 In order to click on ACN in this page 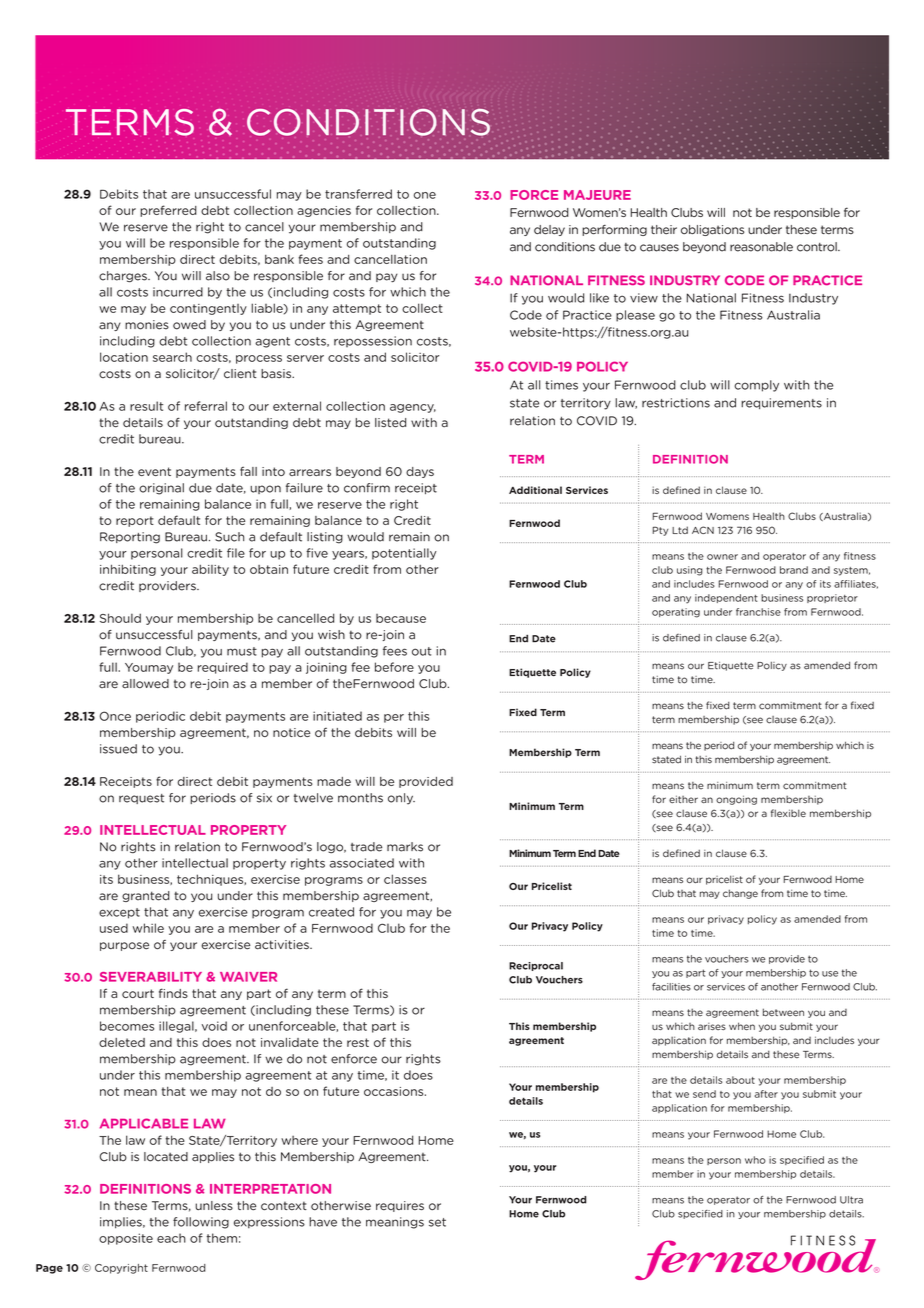, I will do `click(703, 530)`.
